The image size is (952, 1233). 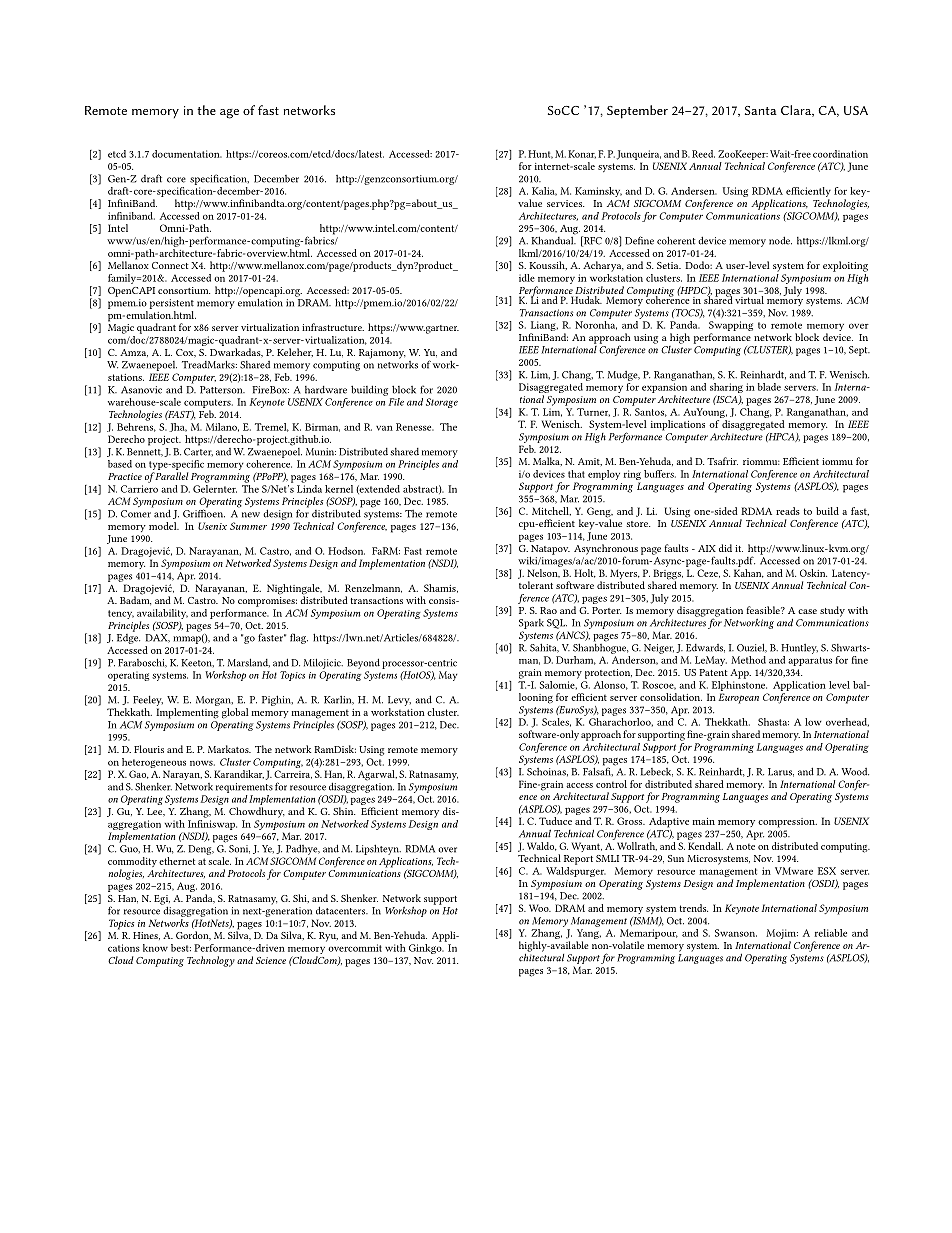 I want to click on Connect, so click(x=170, y=265).
